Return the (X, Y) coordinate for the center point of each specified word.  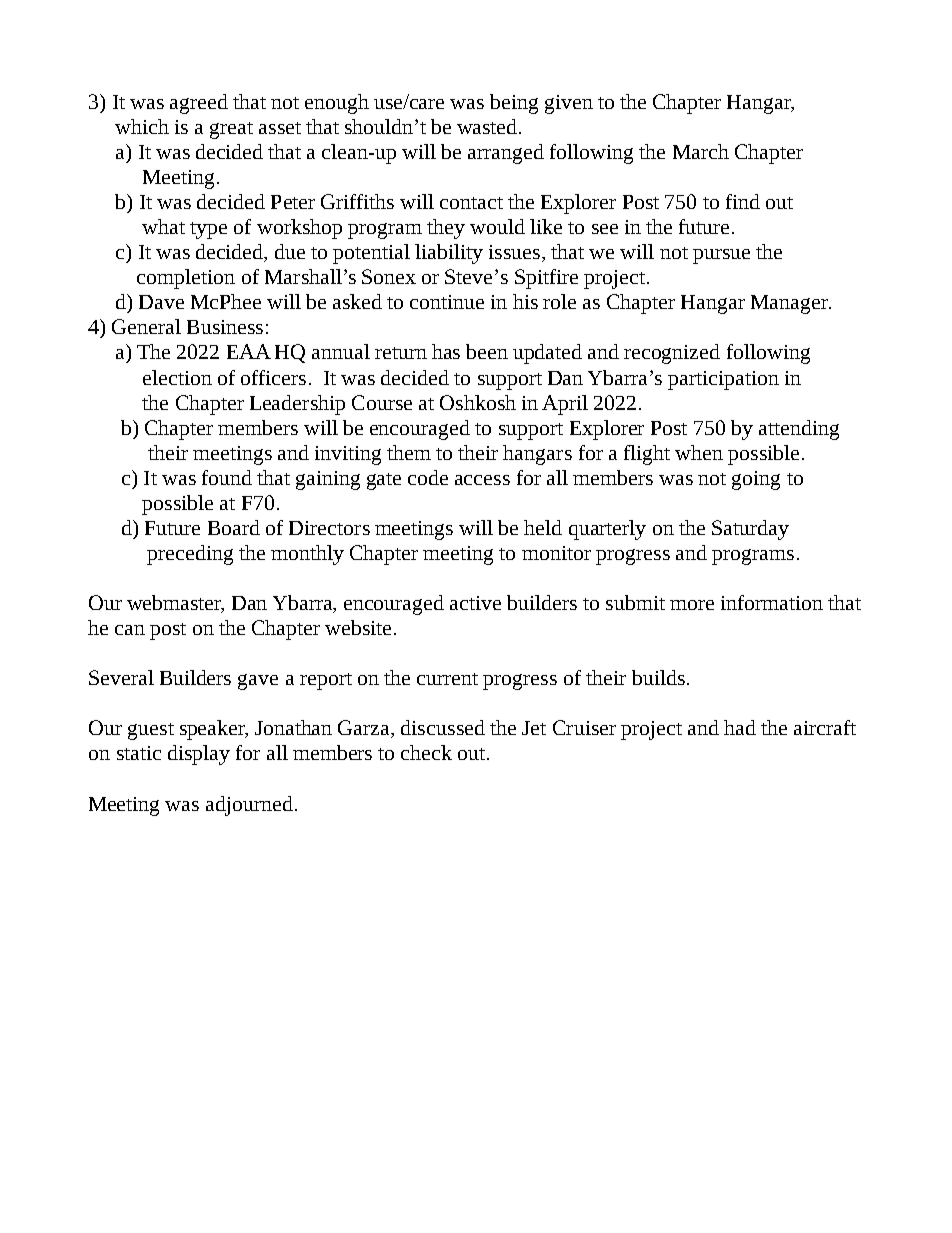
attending (799, 430)
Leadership (297, 405)
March (701, 151)
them (409, 452)
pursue (721, 256)
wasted (488, 126)
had (740, 727)
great (231, 130)
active (475, 603)
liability (449, 254)
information (772, 602)
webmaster (175, 604)
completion (186, 279)
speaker (214, 730)
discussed (443, 727)
